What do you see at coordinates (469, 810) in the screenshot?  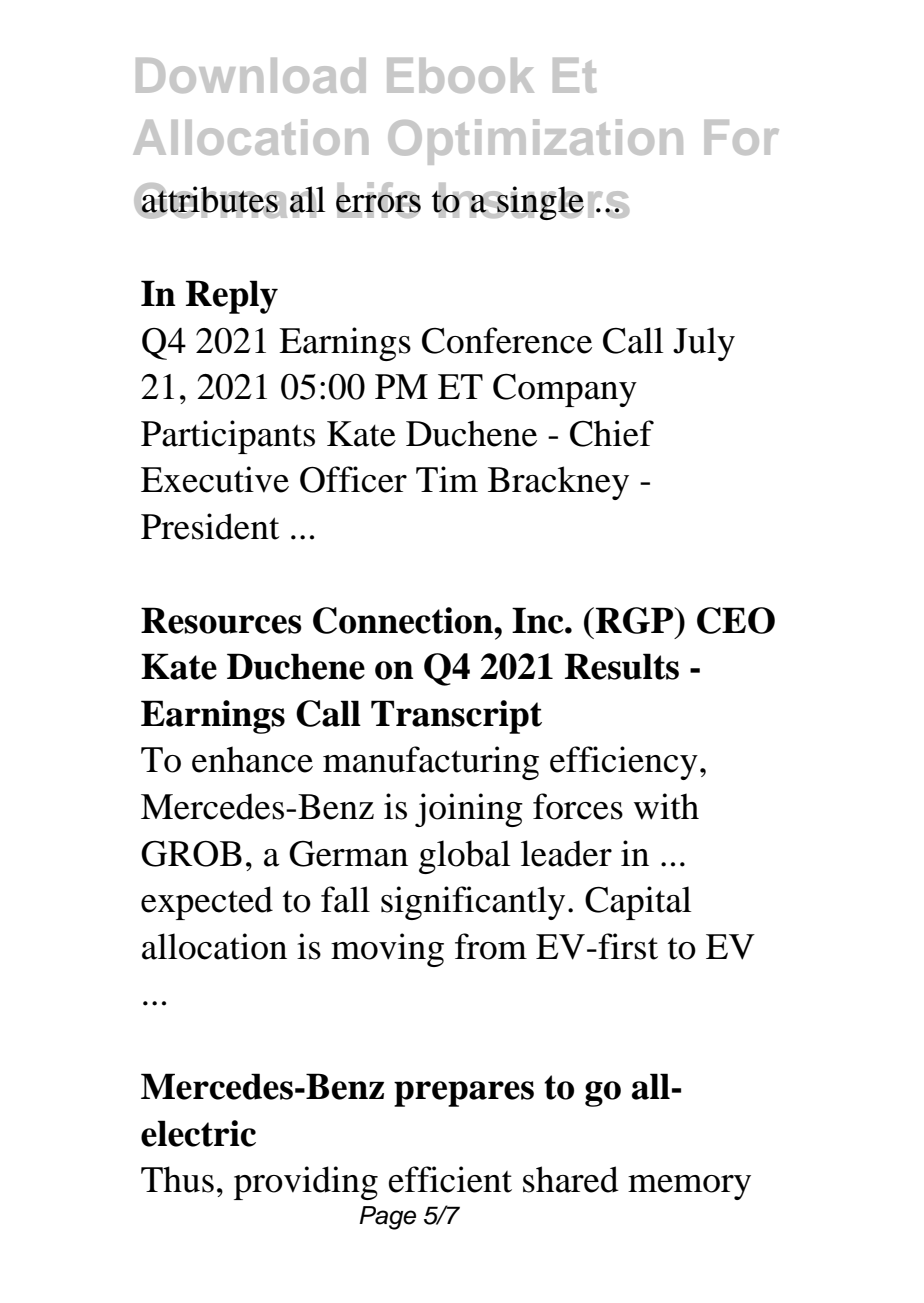 I see `joining` at bounding box center [469, 810].
